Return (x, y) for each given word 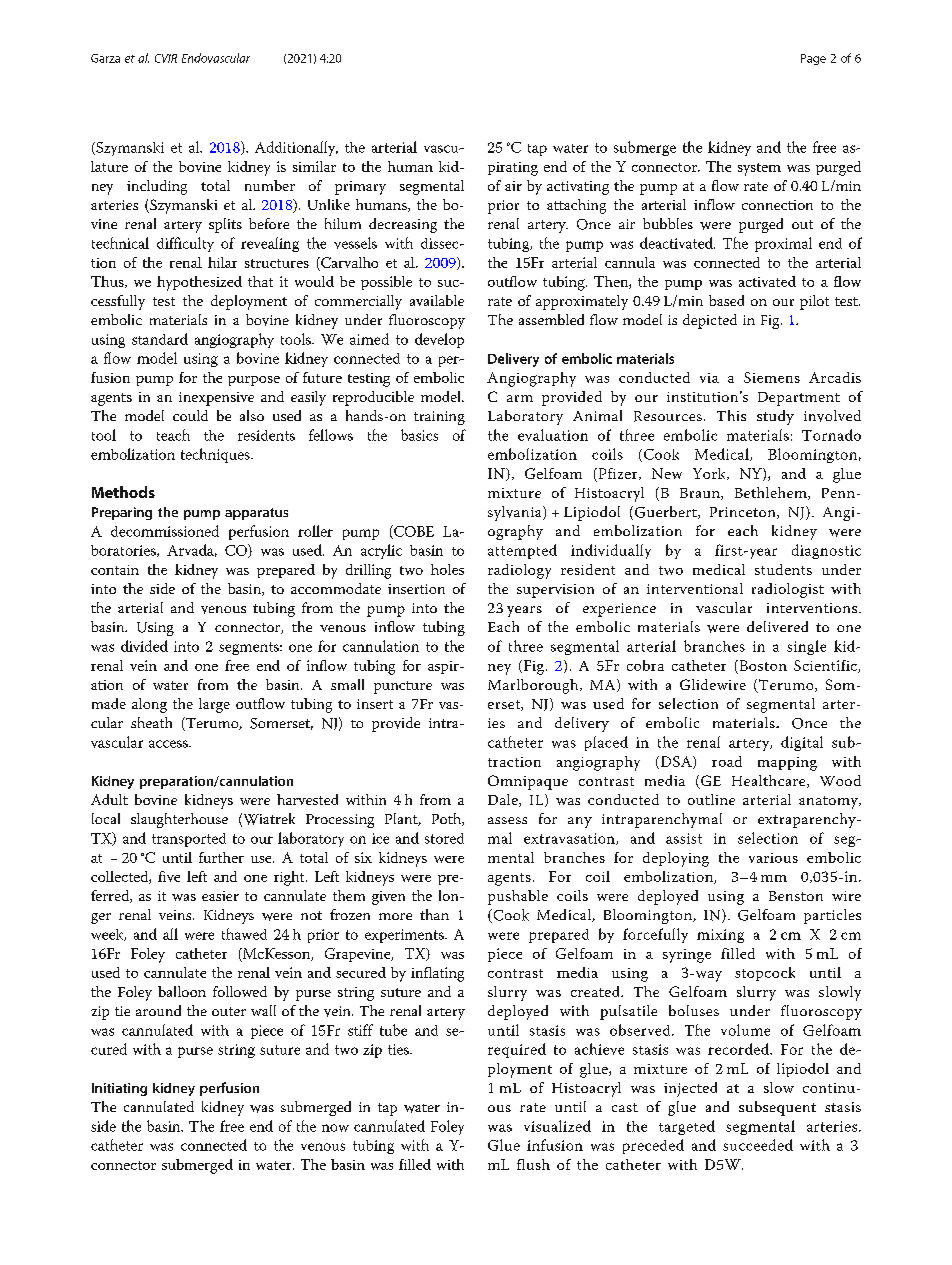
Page (813, 59)
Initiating (119, 1089)
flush (533, 1164)
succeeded (758, 1145)
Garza (105, 58)
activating (578, 188)
